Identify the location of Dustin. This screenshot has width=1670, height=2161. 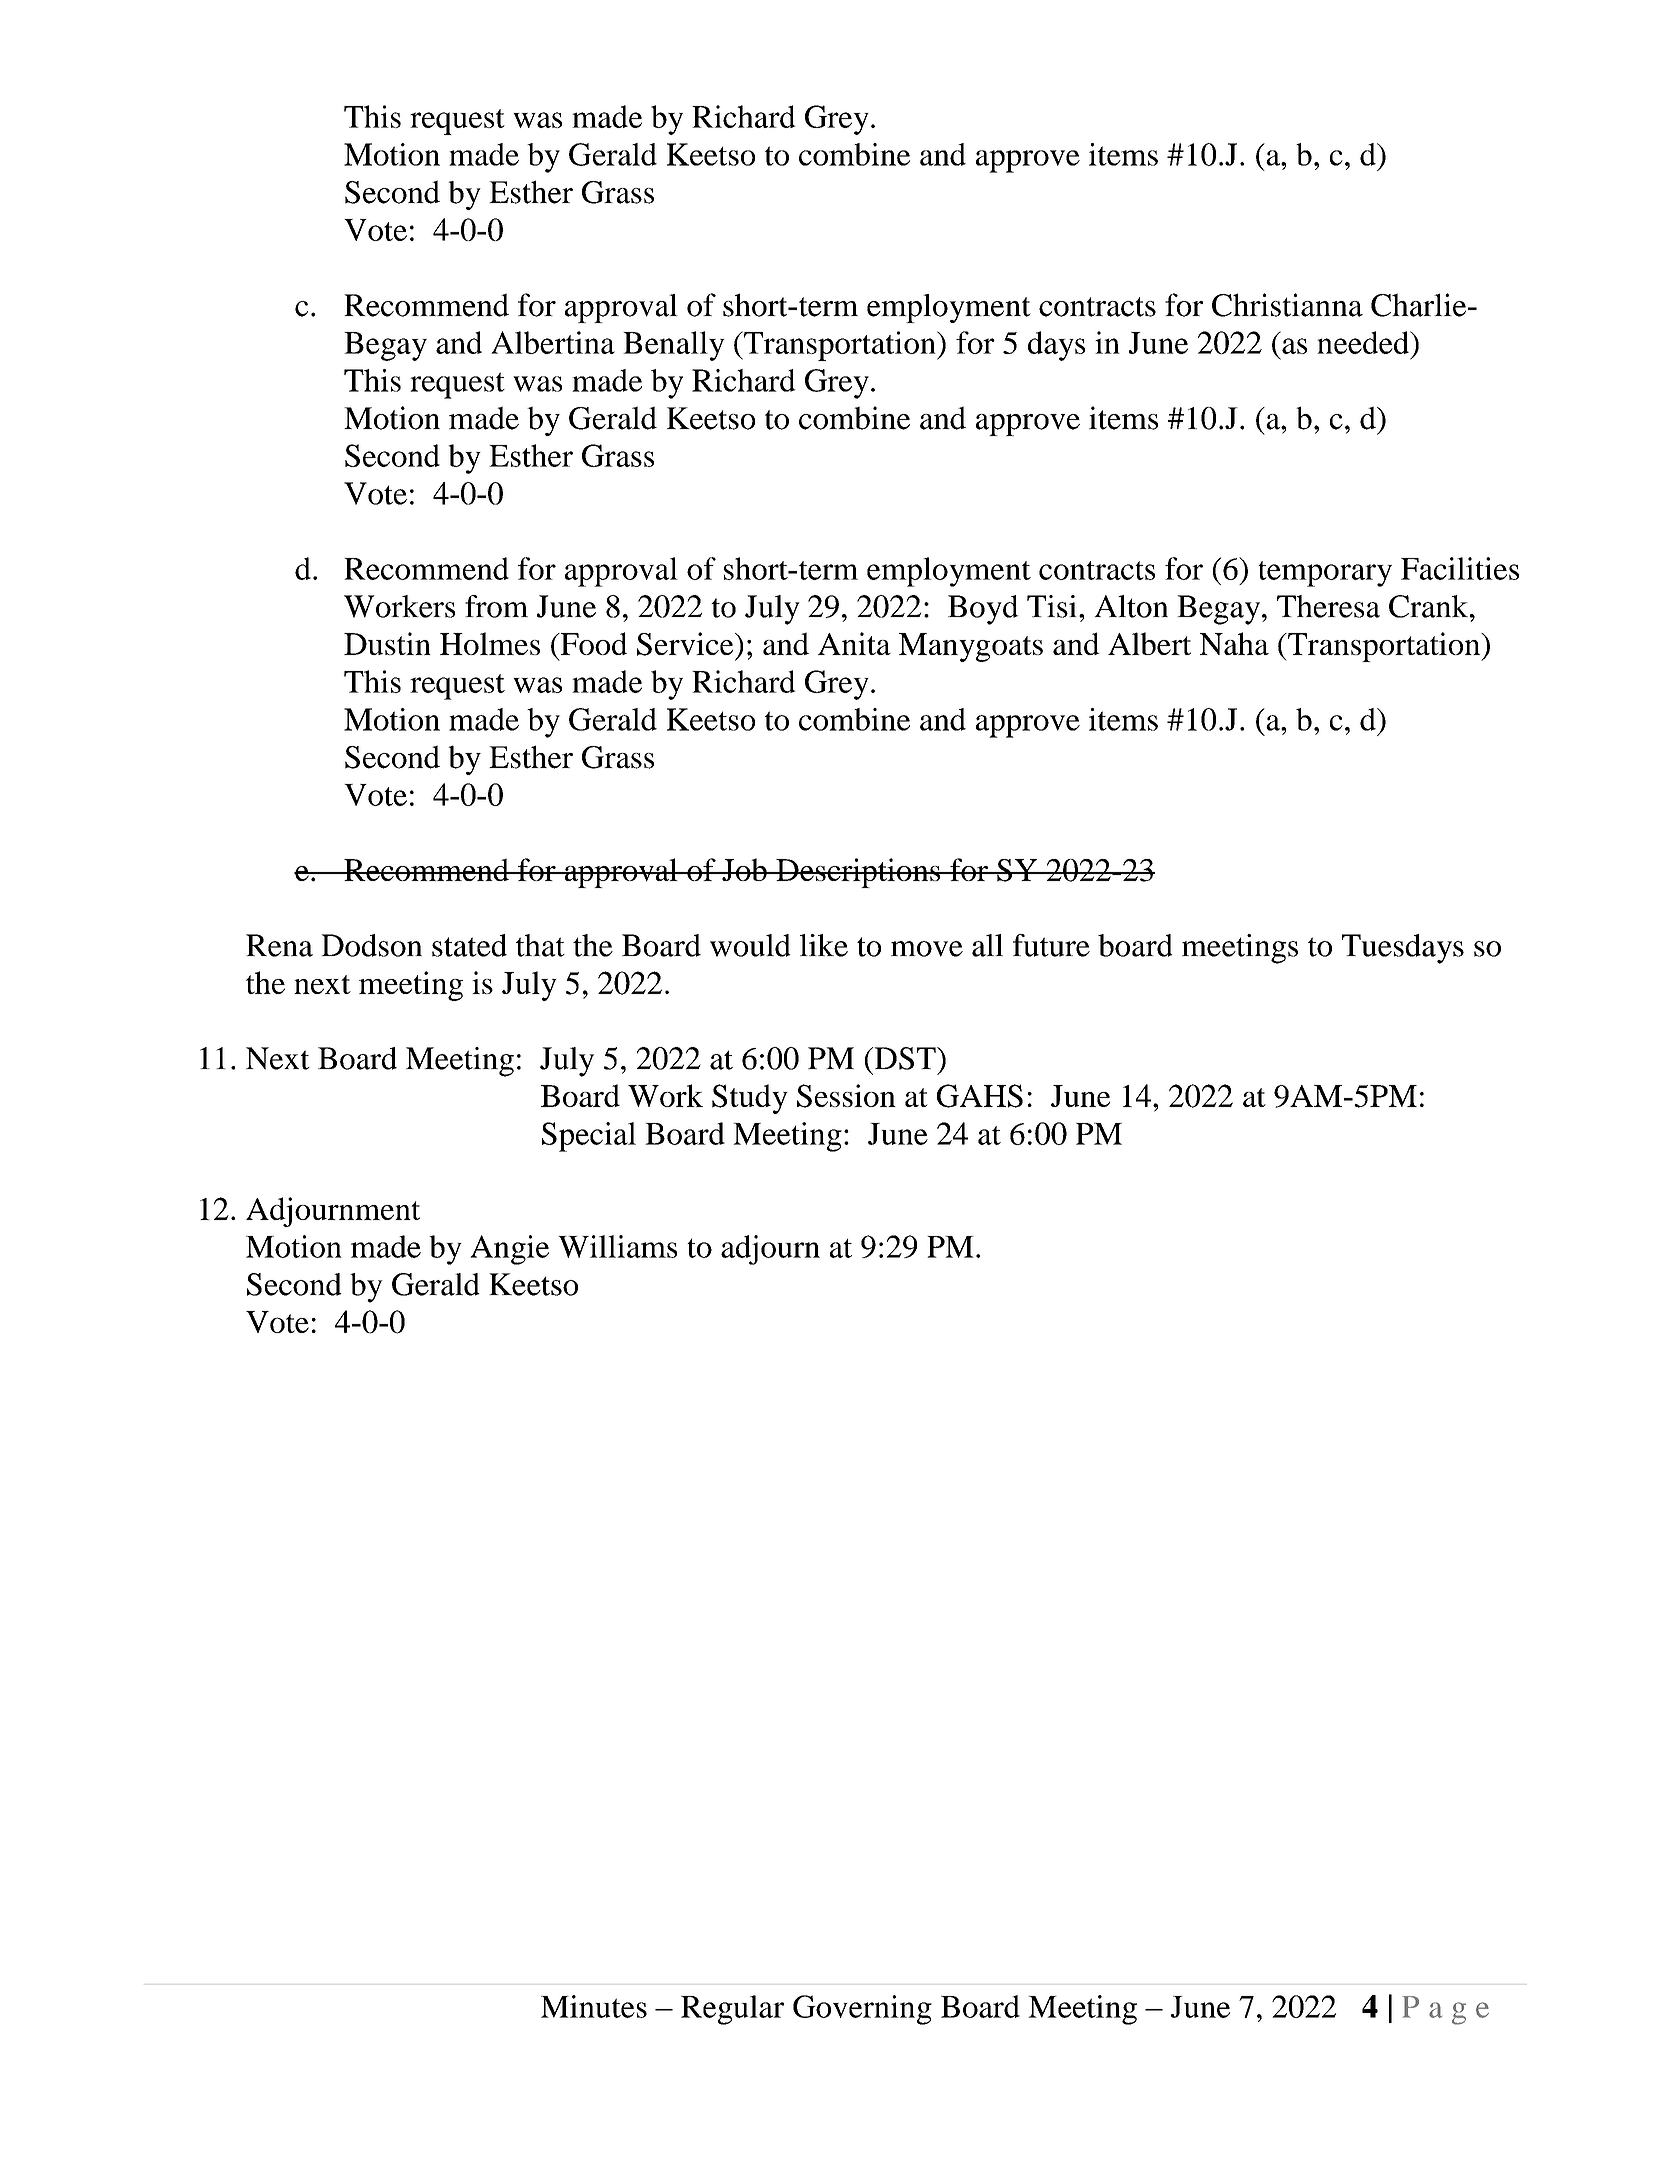
(387, 643).
